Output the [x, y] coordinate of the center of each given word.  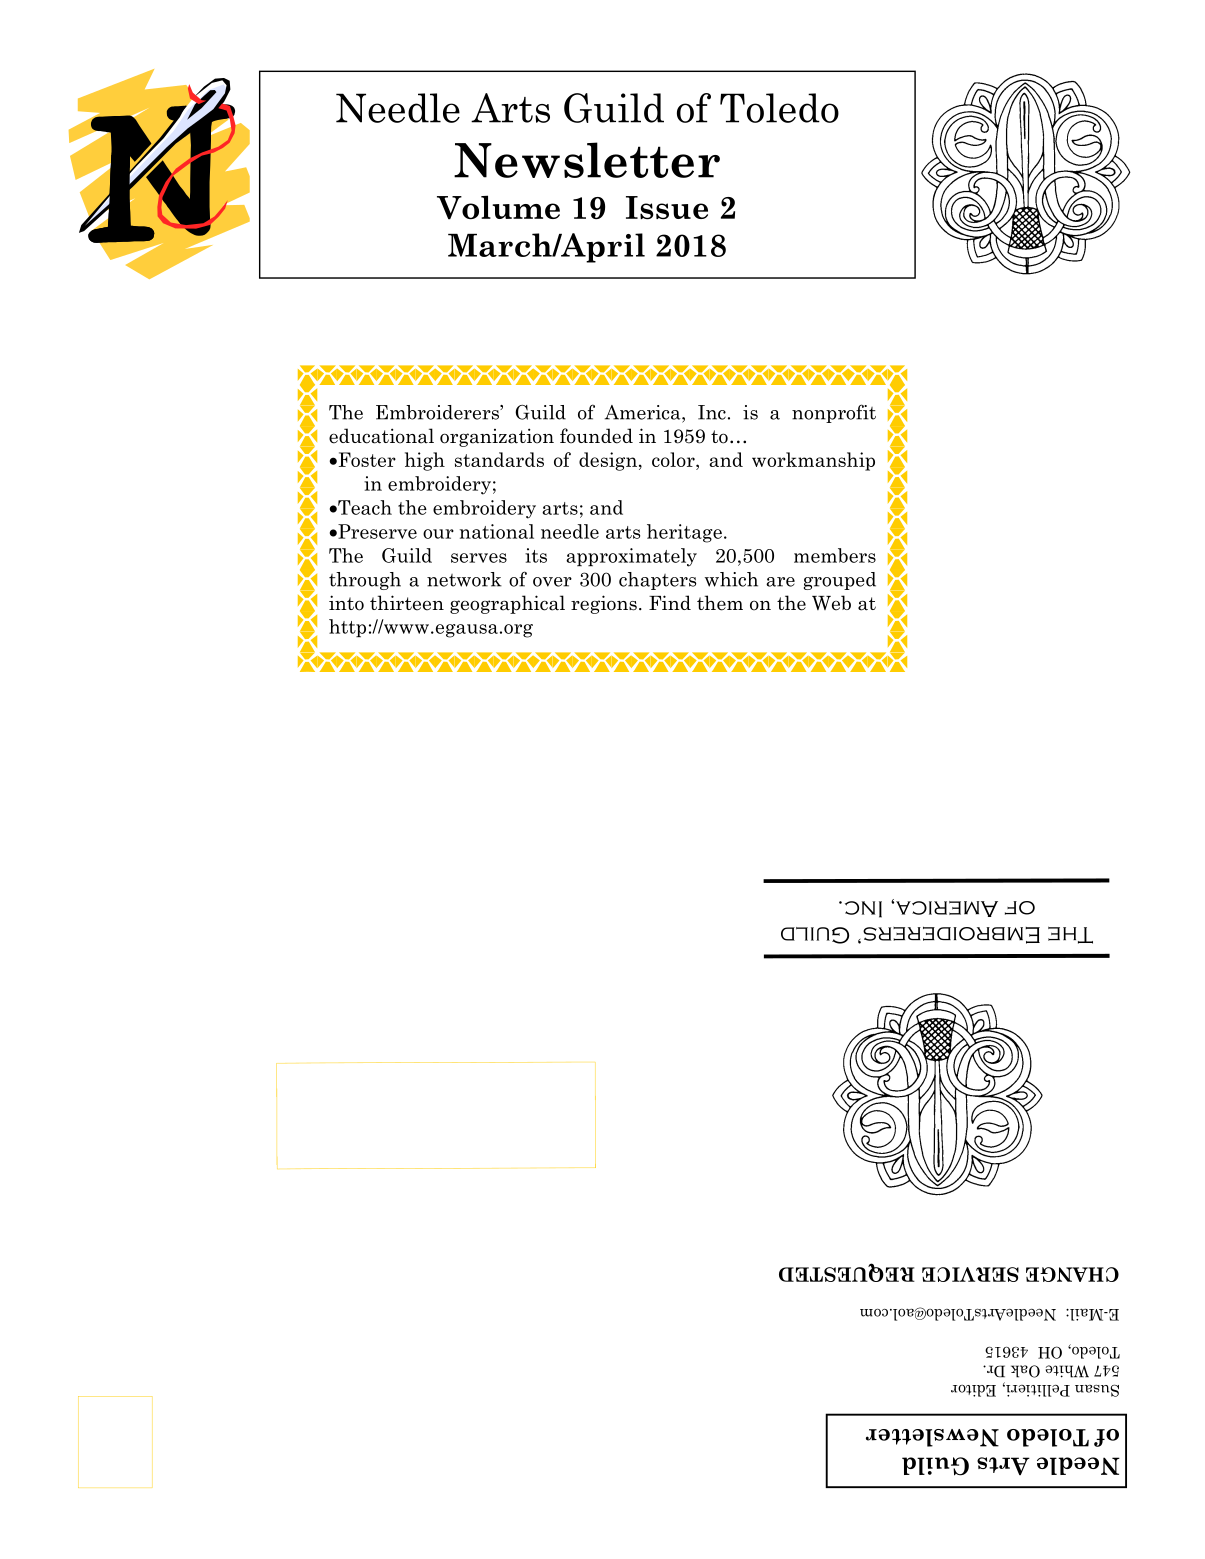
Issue [667, 207]
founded [596, 436]
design [608, 461]
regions [604, 604]
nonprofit [834, 413]
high [425, 461]
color [674, 459]
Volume [498, 207]
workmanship [813, 461]
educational [381, 436]
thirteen [407, 603]
